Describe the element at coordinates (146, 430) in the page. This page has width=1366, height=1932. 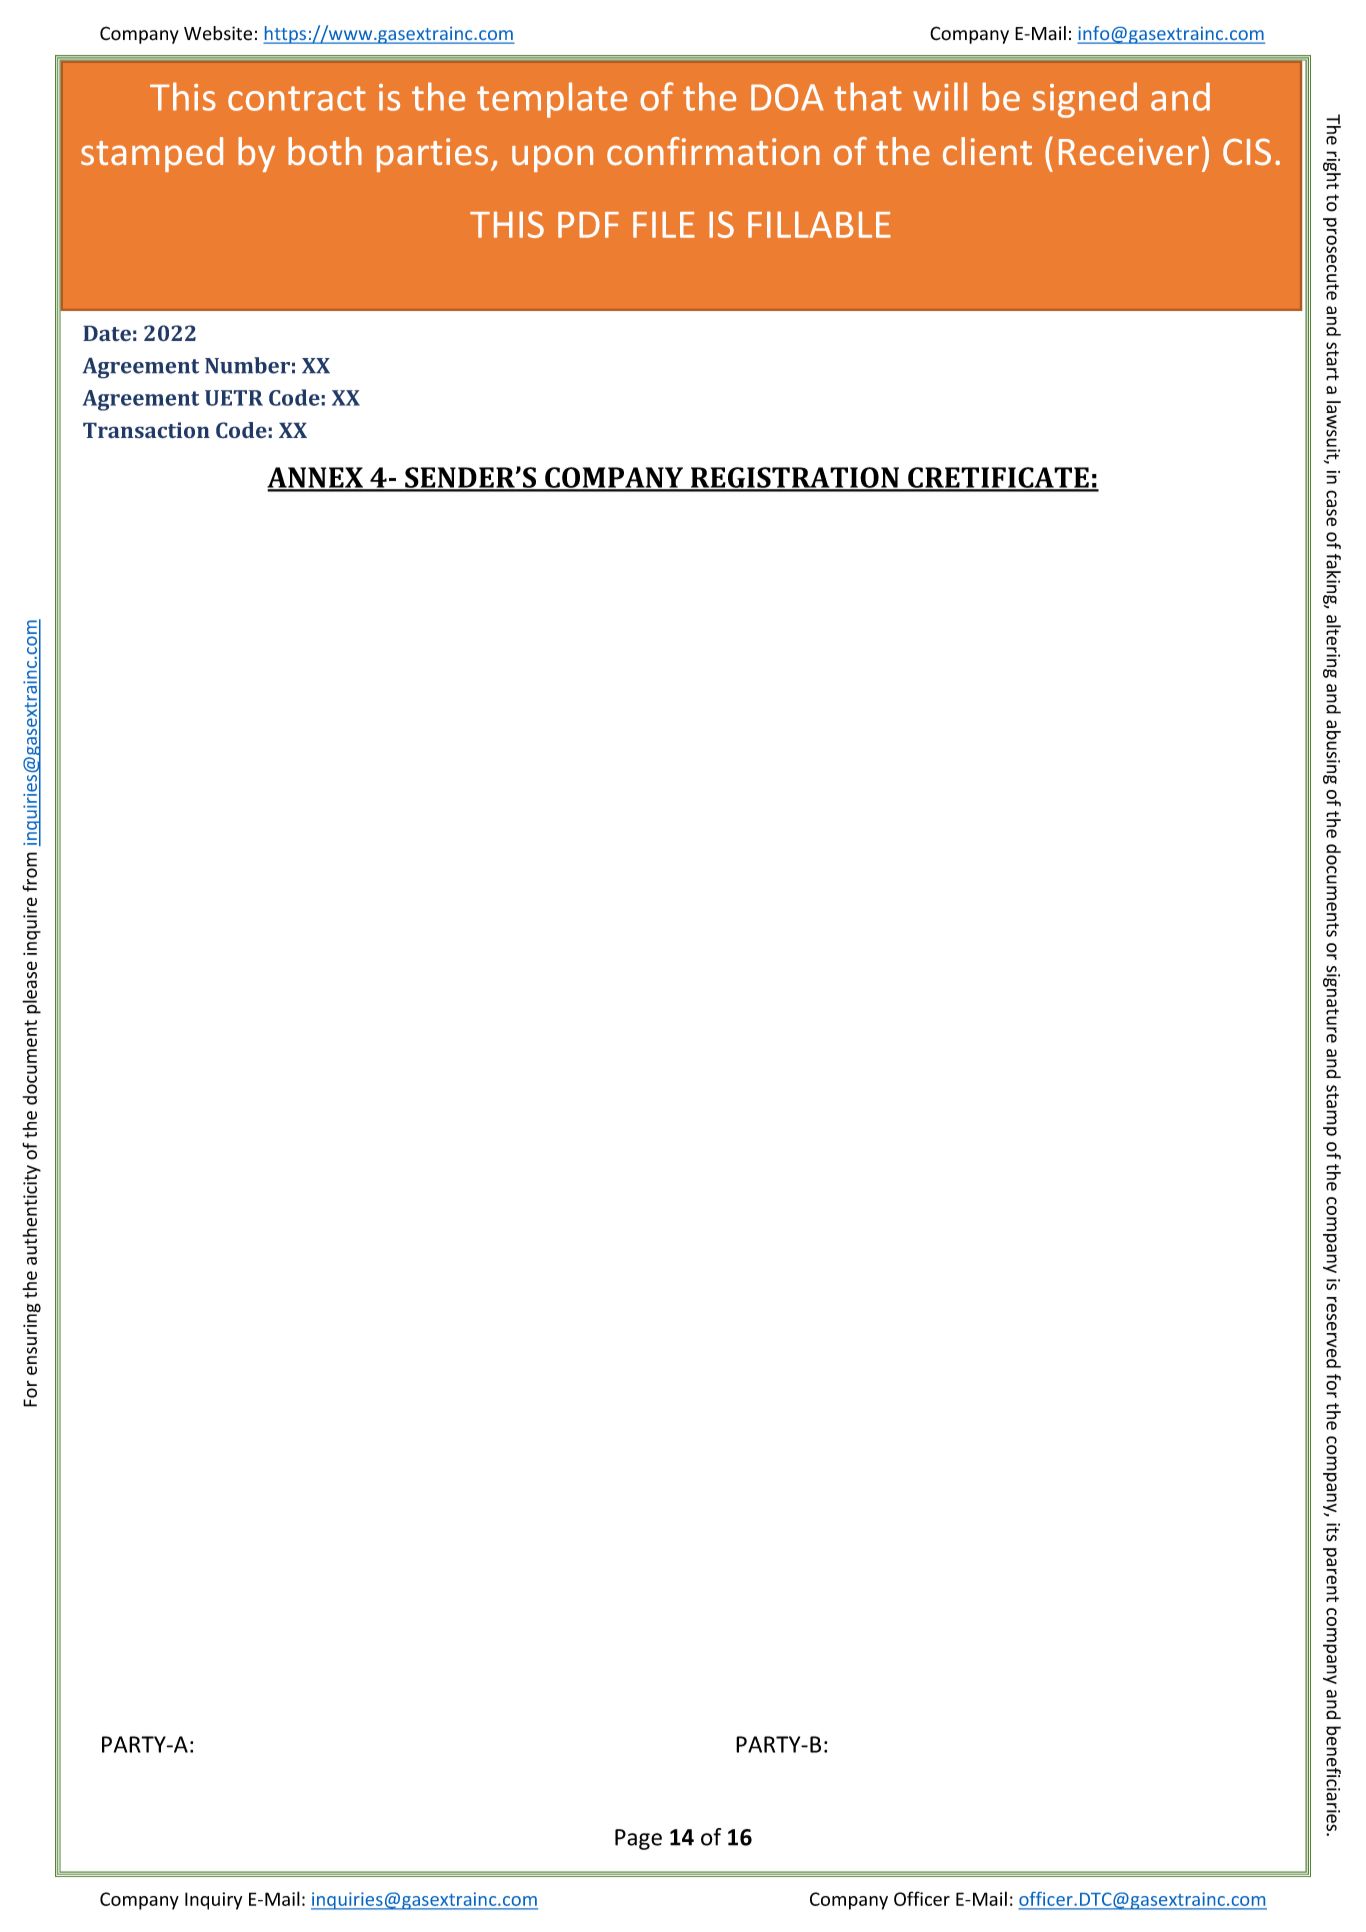
I see `Transaction` at that location.
